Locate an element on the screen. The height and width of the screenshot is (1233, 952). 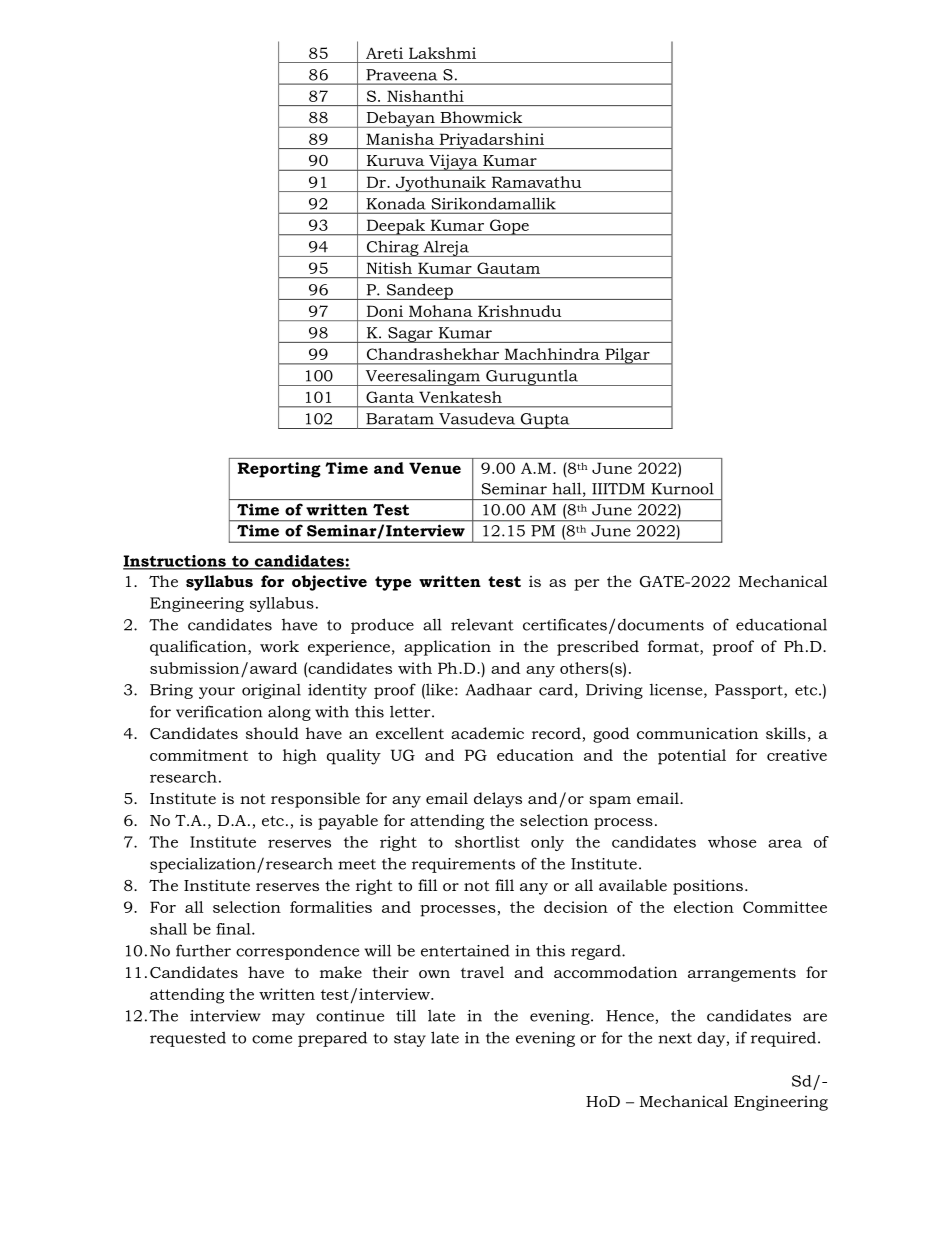
Instructions is located at coordinates (175, 562).
